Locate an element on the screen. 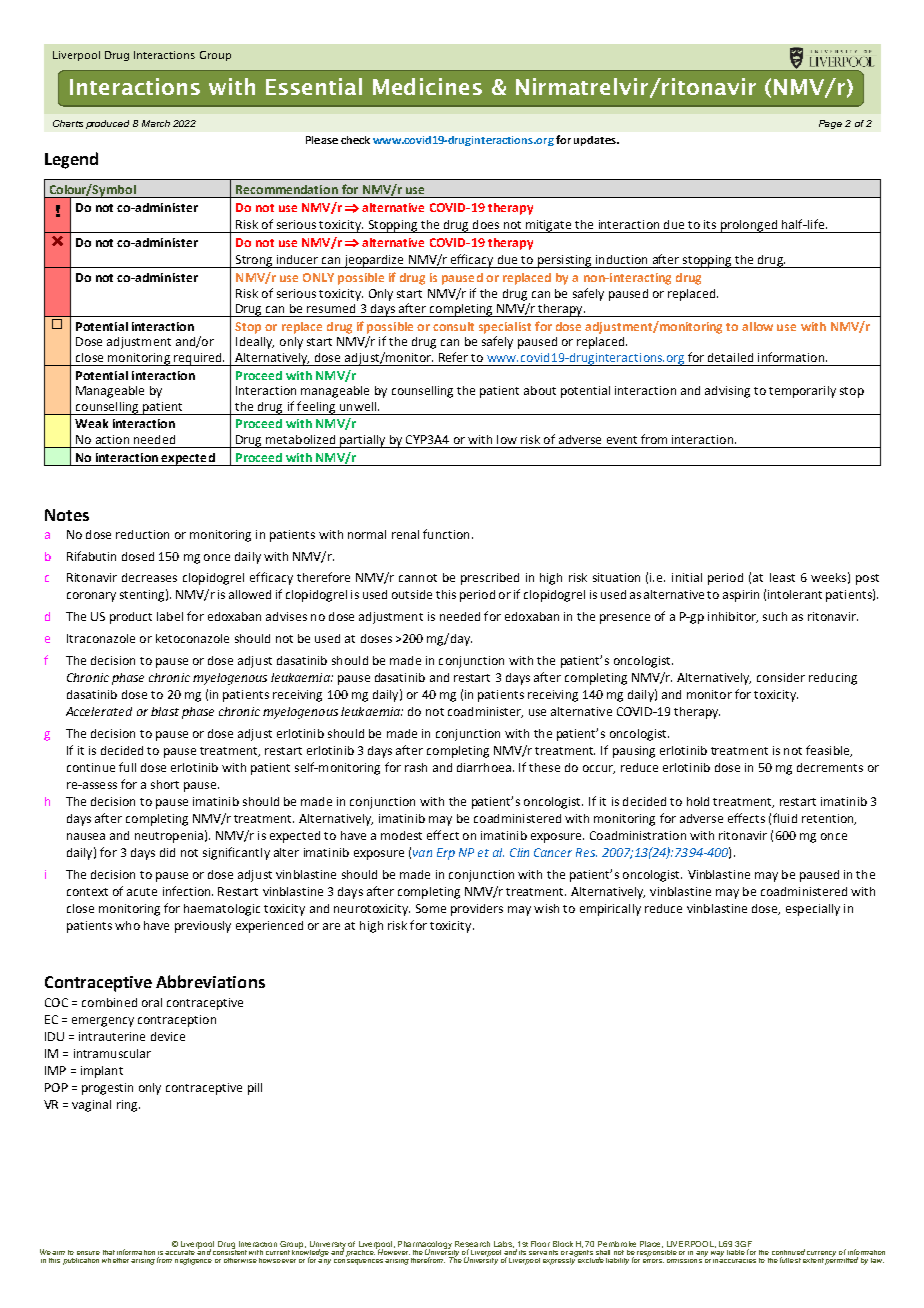 The image size is (924, 1308). function is located at coordinates (446, 534).
